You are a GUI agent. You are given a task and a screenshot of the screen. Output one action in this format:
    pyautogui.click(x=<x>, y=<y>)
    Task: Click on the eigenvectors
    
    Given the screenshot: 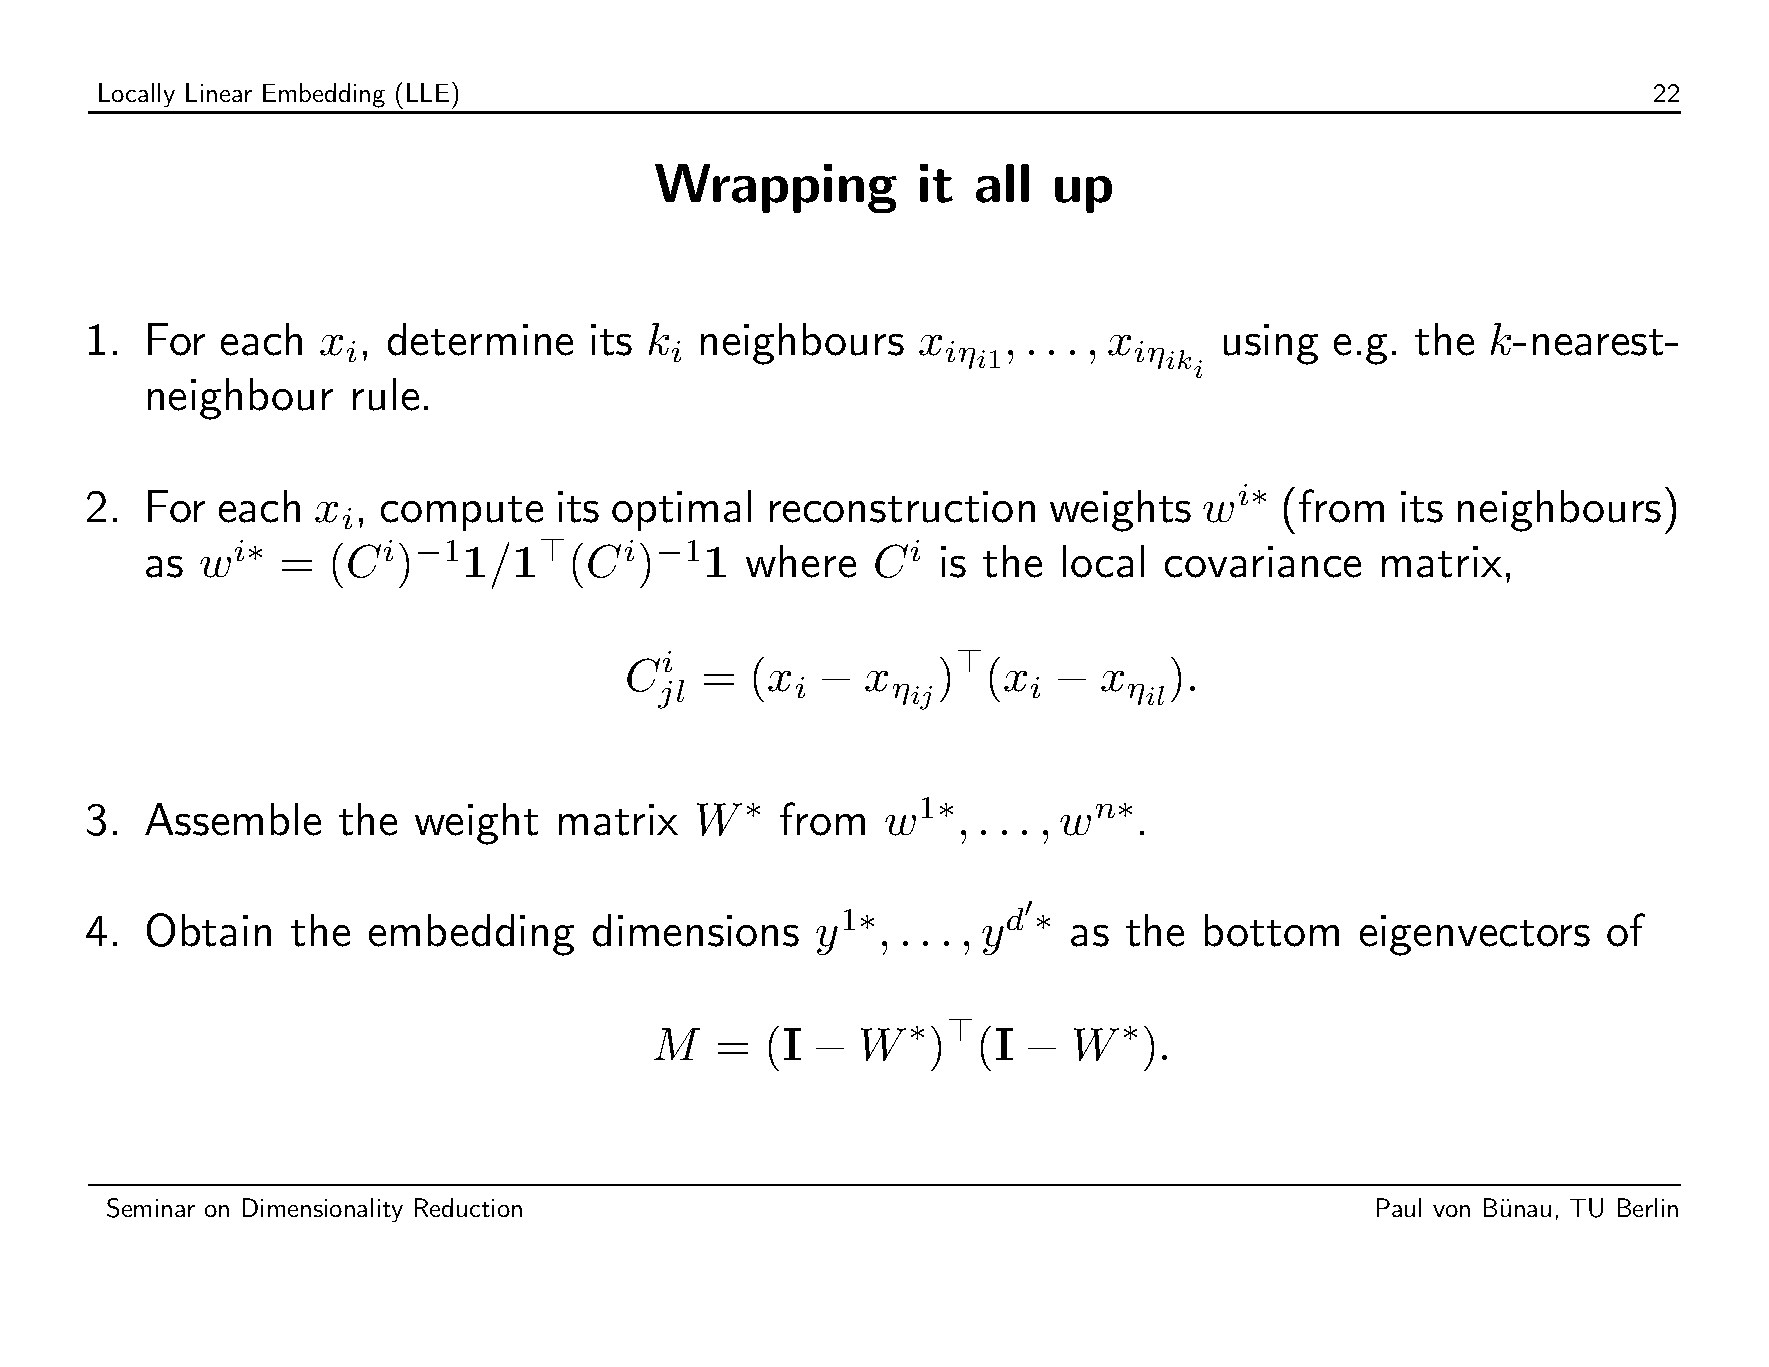 What is the action you would take?
    pyautogui.click(x=1475, y=935)
